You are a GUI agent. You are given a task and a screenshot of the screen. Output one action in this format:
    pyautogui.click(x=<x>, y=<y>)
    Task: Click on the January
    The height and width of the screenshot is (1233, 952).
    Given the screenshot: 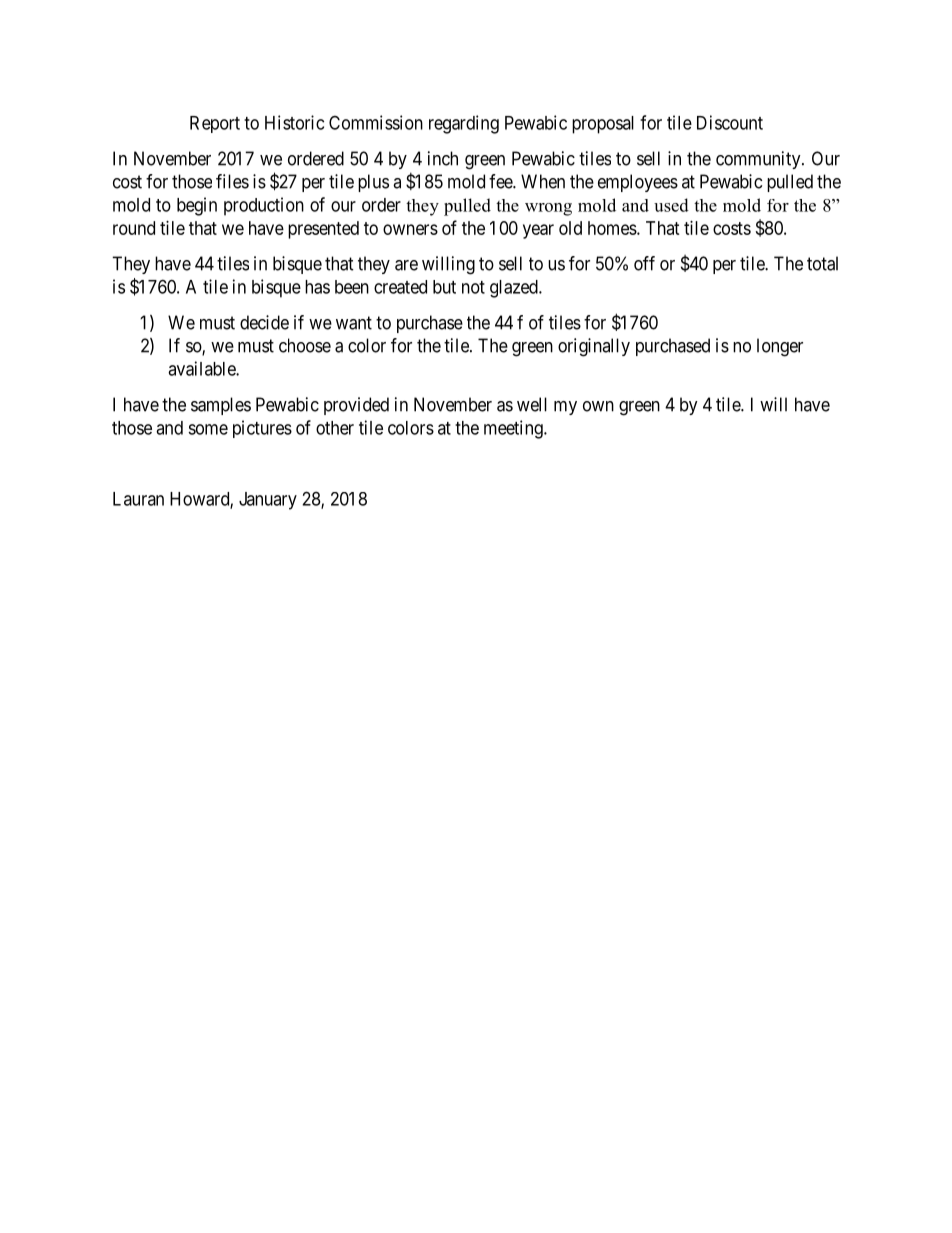 What is the action you would take?
    pyautogui.click(x=268, y=501)
